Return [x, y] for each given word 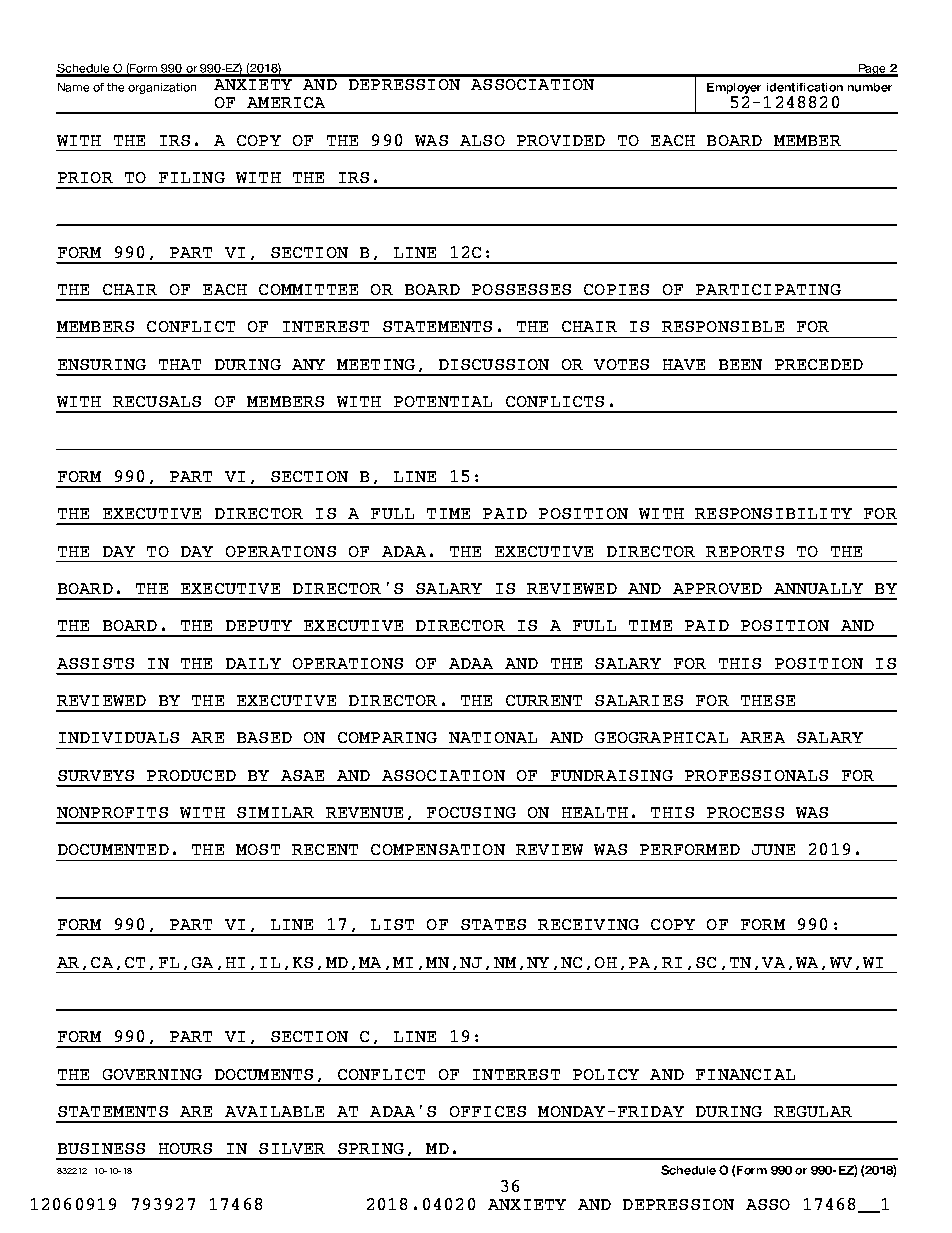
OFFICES [488, 1111]
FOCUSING [471, 812]
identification [805, 87]
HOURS [185, 1148]
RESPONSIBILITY [773, 513]
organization [162, 88]
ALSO [482, 140]
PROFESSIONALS [756, 775]
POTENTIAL [443, 401]
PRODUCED [191, 775]
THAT [180, 364]
